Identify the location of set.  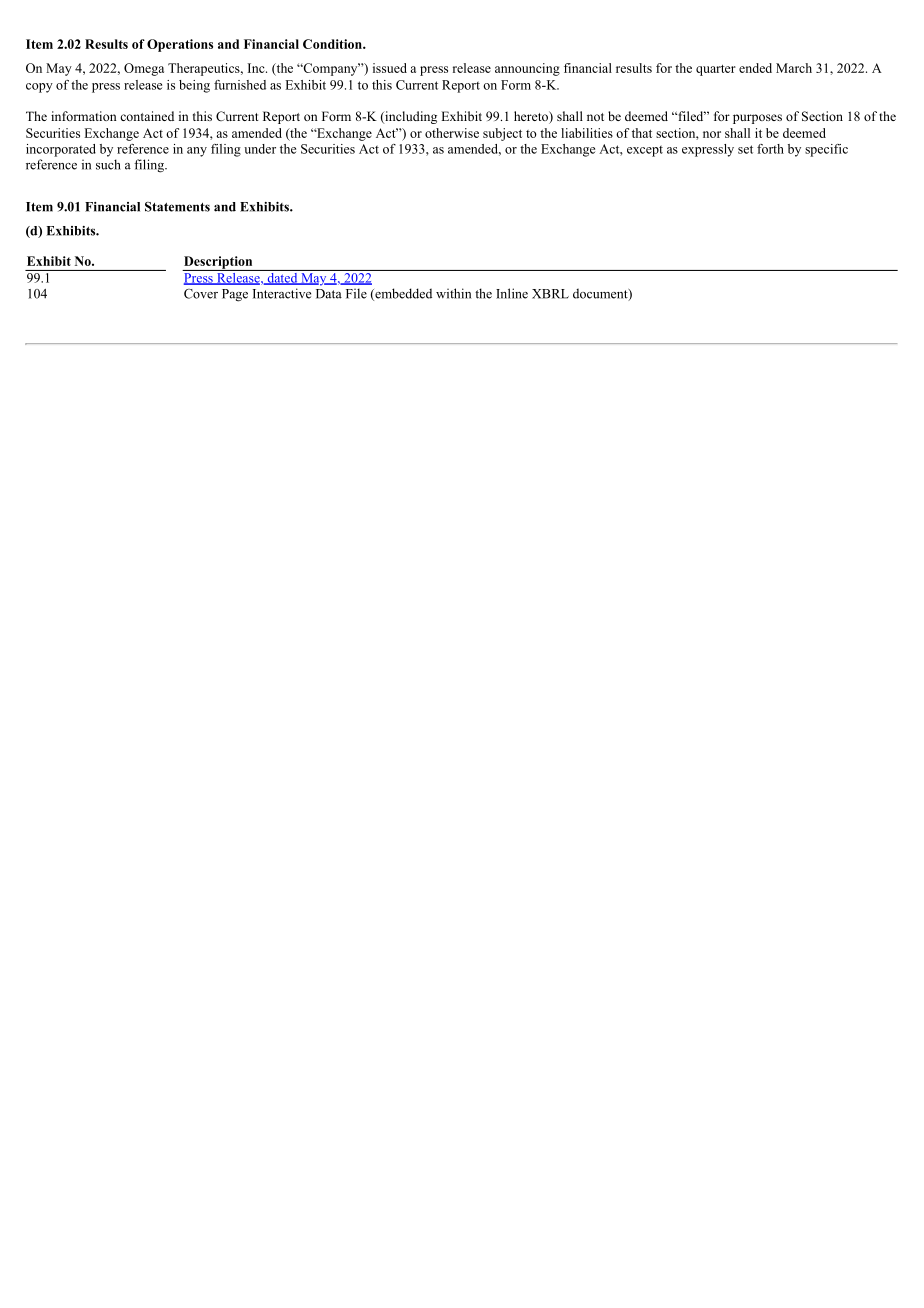
(745, 149).
